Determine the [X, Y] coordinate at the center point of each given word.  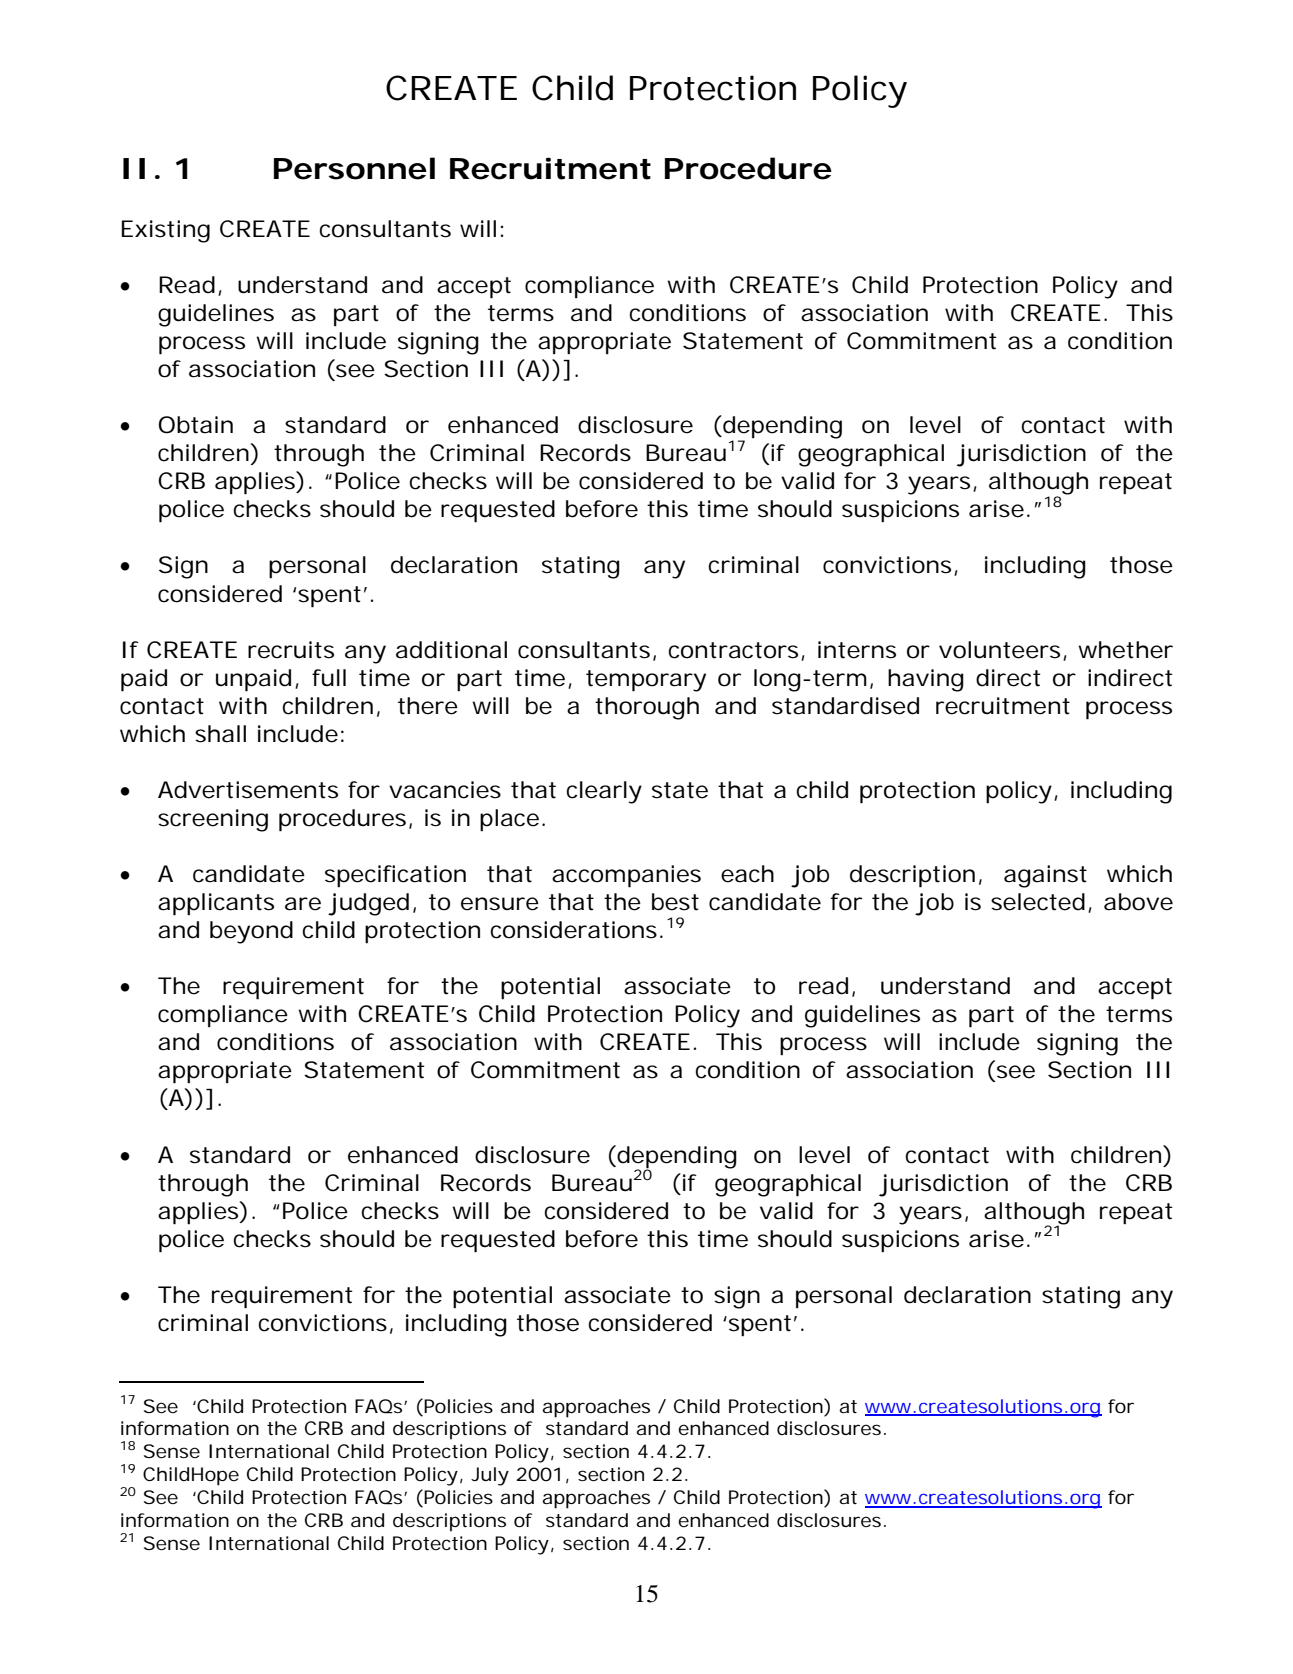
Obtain [195, 425]
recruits [291, 650]
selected [1038, 902]
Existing [166, 231]
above [1138, 902]
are [303, 904]
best [675, 902]
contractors [733, 650]
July [490, 1476]
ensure [500, 904]
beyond [251, 932]
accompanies [626, 876]
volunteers [999, 650]
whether [1125, 650]
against [1045, 876]
